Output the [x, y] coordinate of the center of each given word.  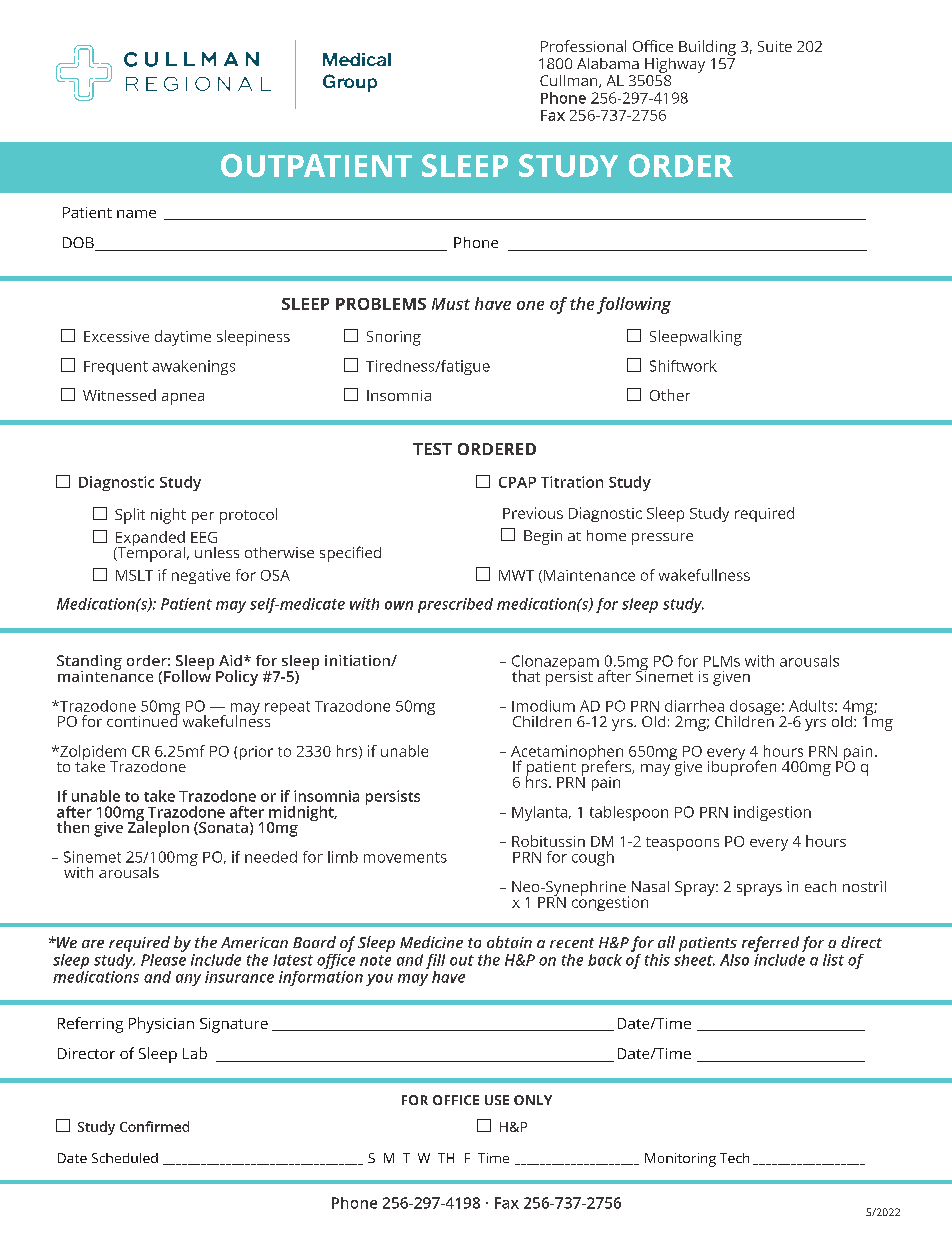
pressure [662, 539]
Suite [775, 46]
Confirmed [154, 1126]
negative [201, 576]
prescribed [455, 605]
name [136, 214]
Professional [583, 46]
